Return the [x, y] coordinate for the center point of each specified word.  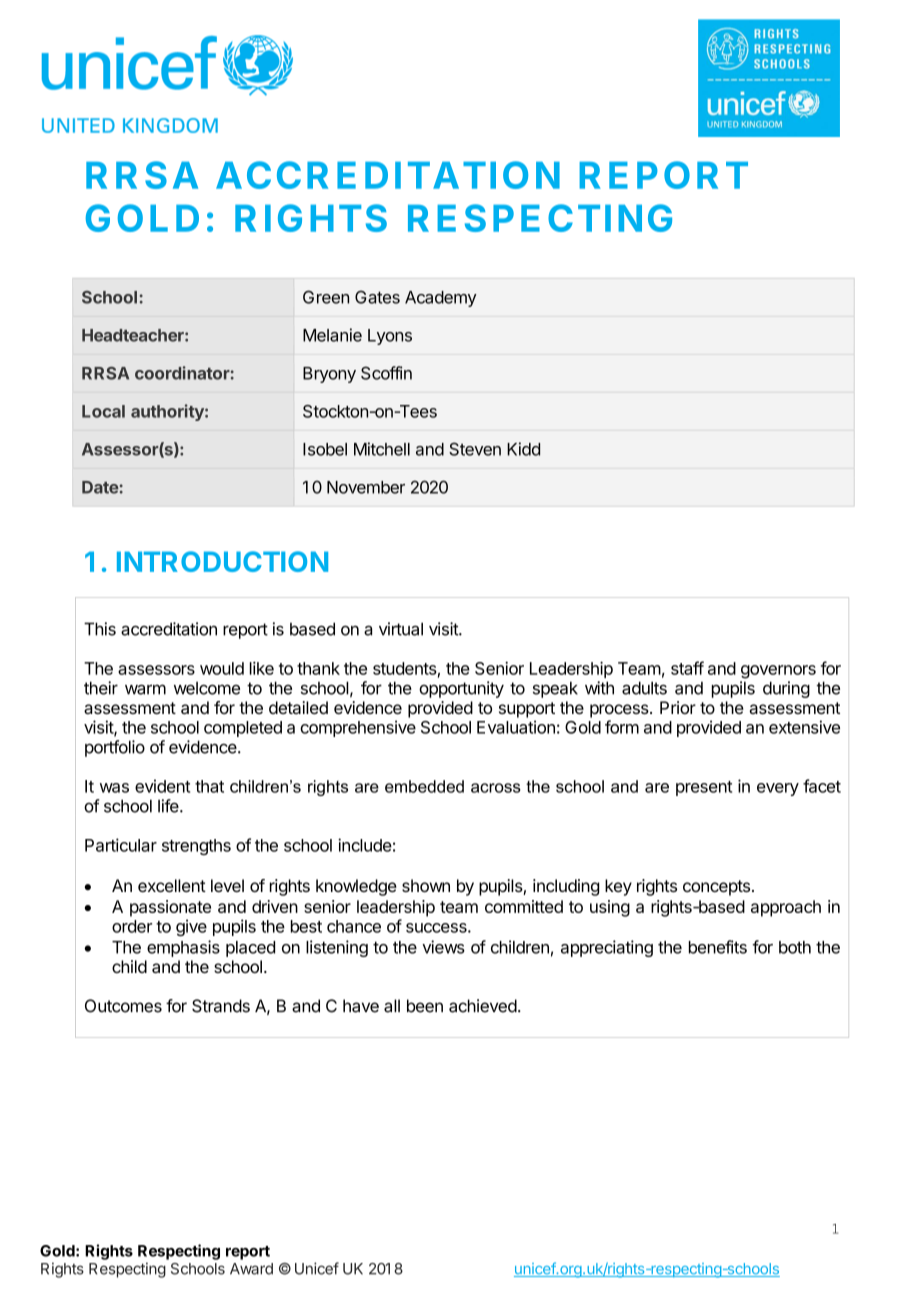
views [443, 947]
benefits [718, 947]
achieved [483, 1006]
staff [687, 668]
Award [251, 1269]
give [191, 927]
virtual [401, 629]
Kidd [523, 449]
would [222, 668]
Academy [441, 299]
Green [326, 297]
